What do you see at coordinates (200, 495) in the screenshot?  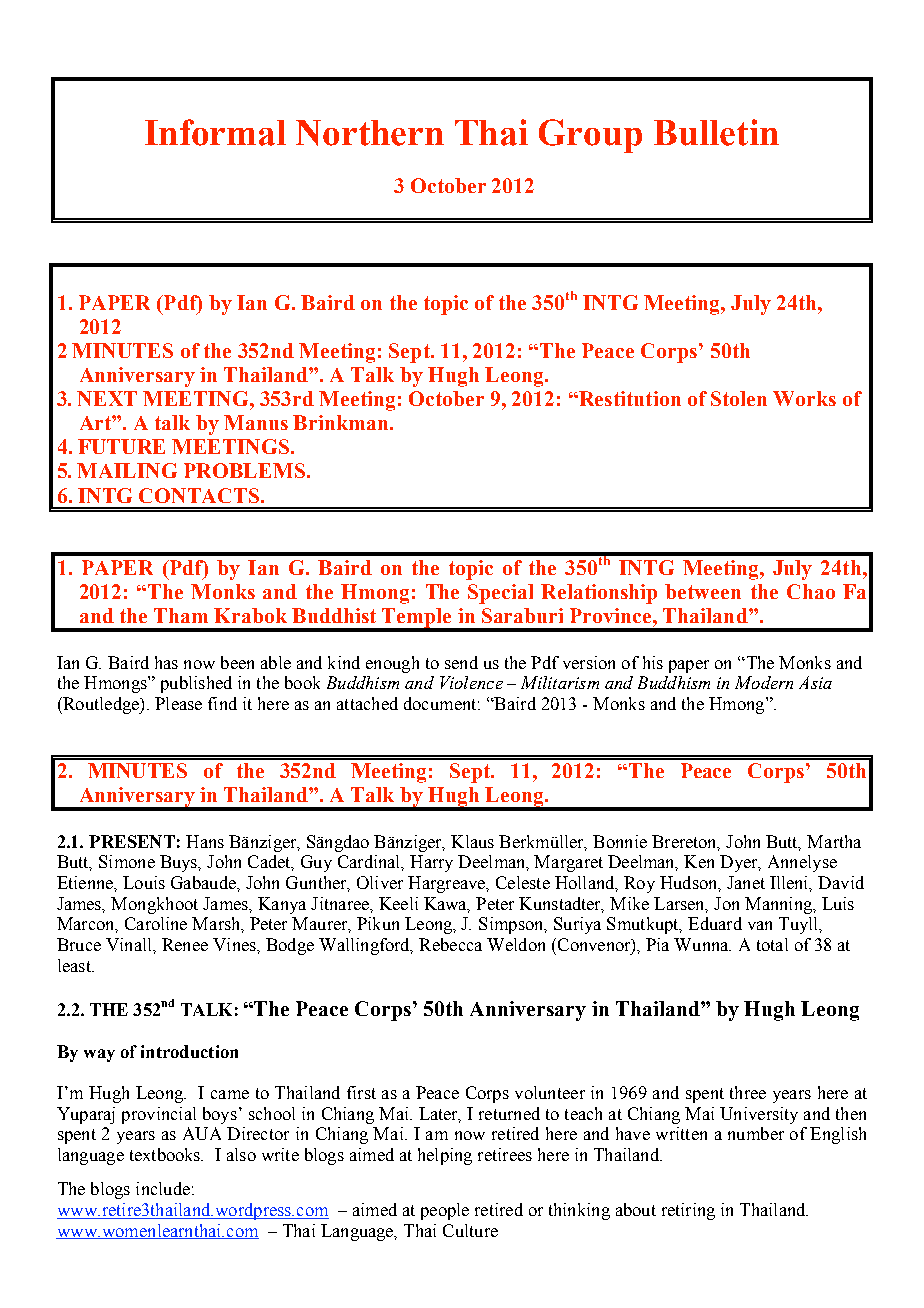 I see `CONTACTS` at bounding box center [200, 495].
